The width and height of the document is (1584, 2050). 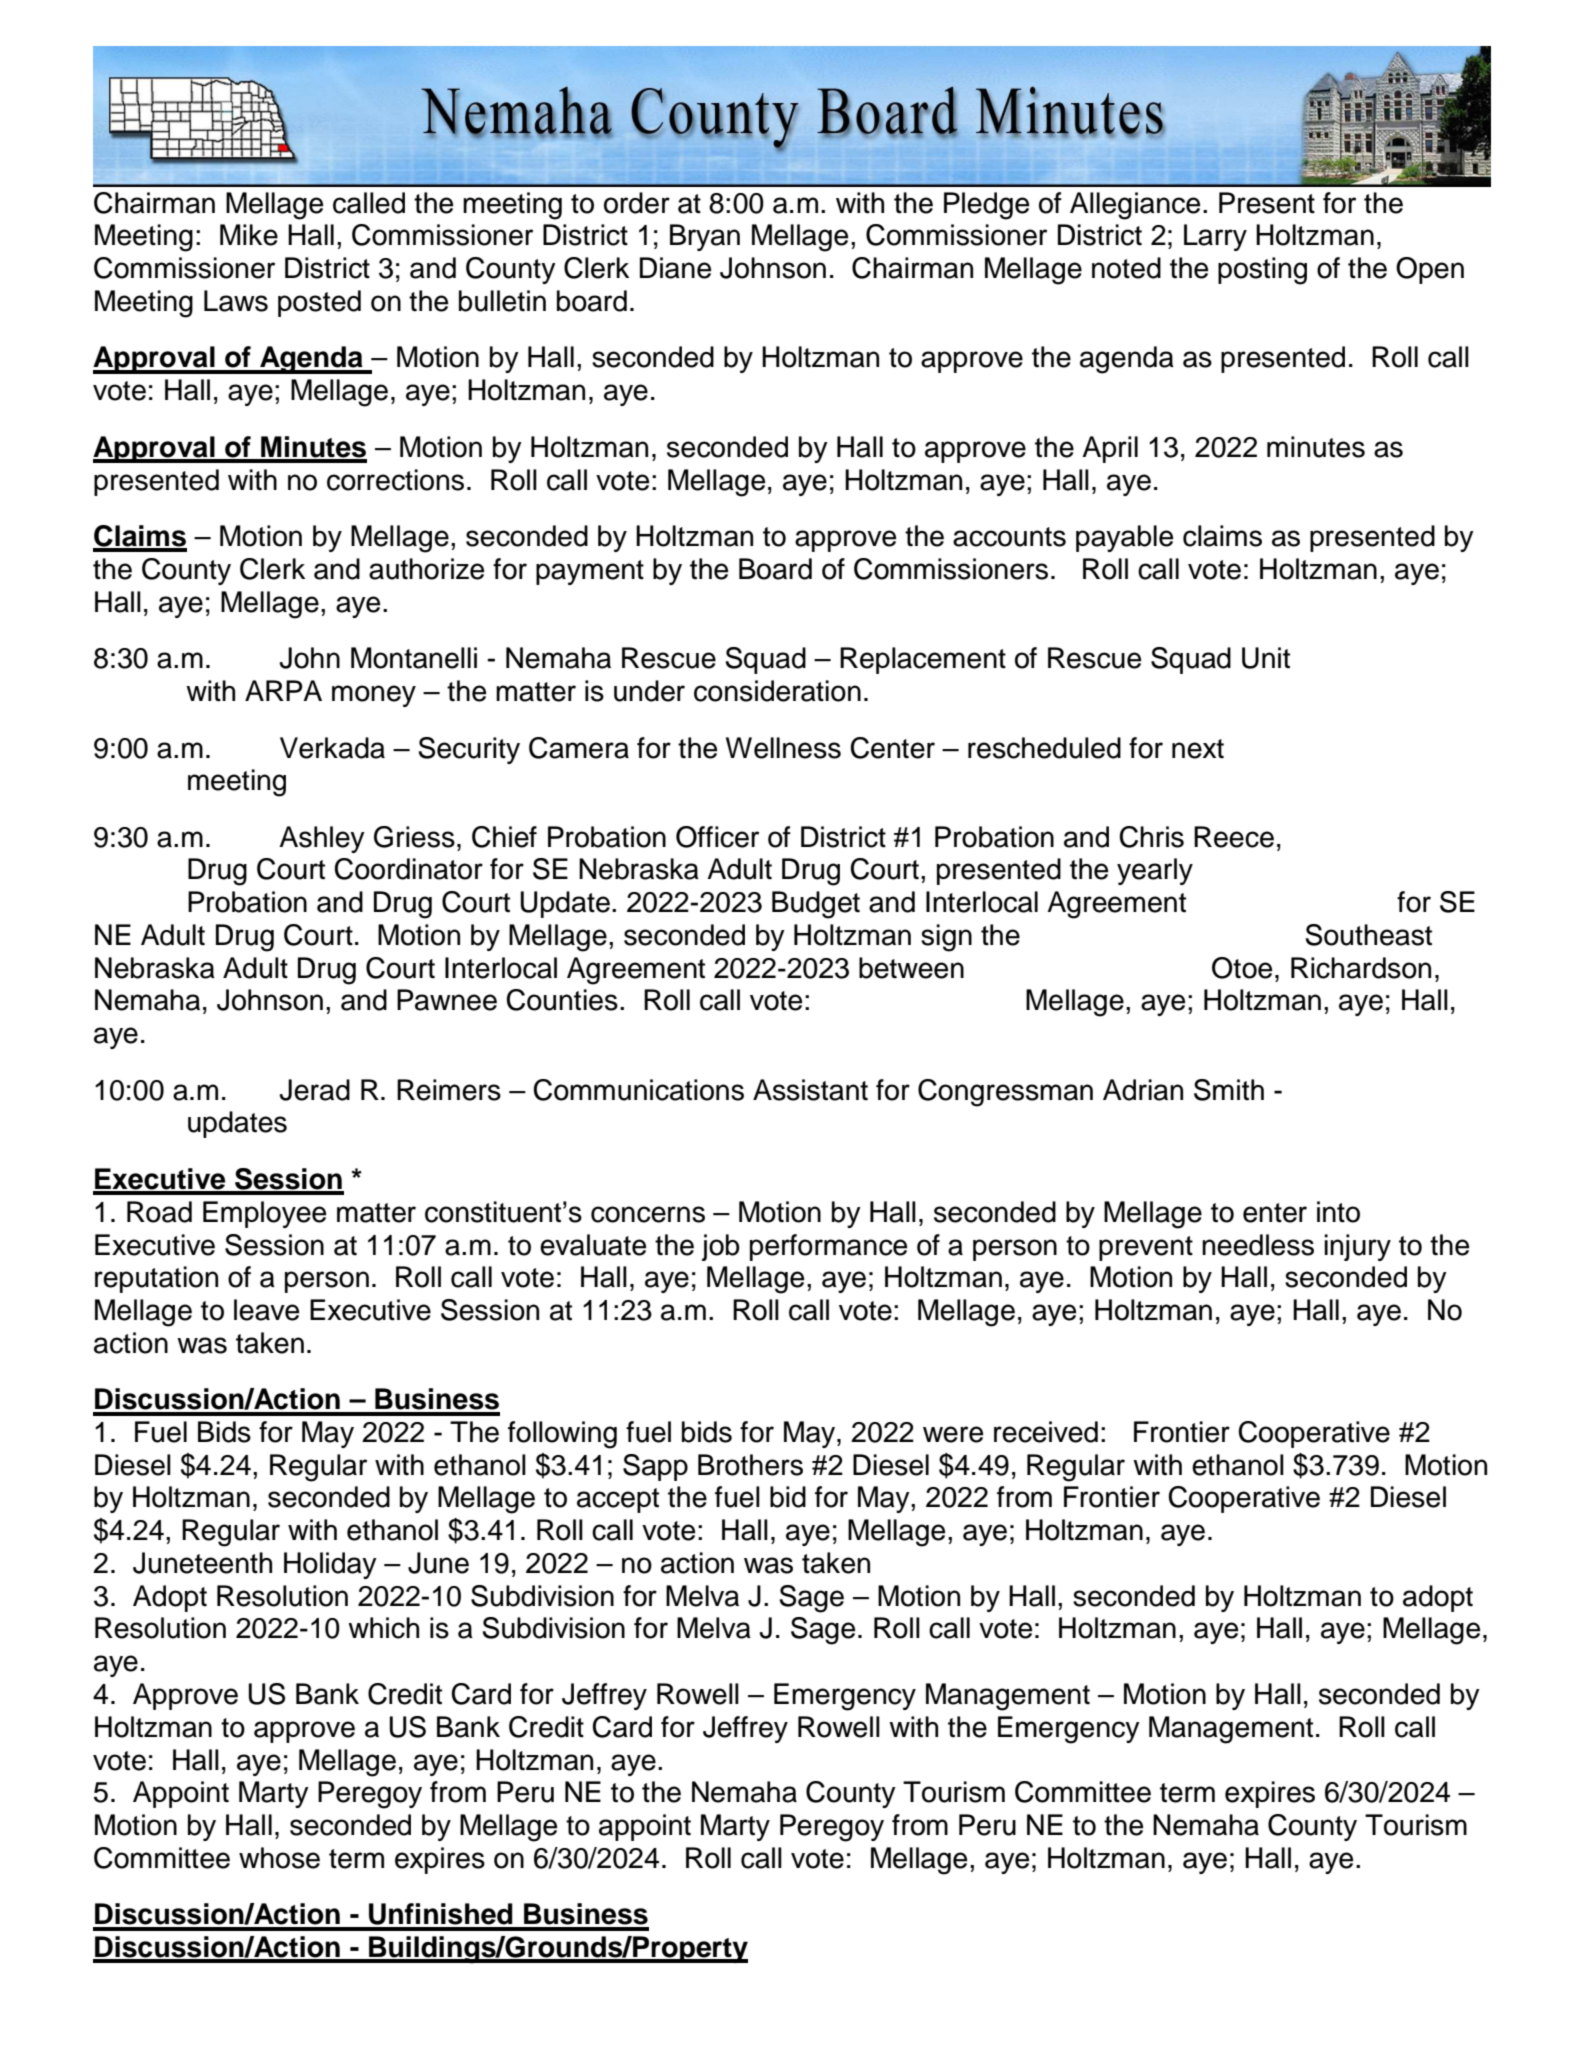 I want to click on Assistant, so click(x=810, y=1090).
